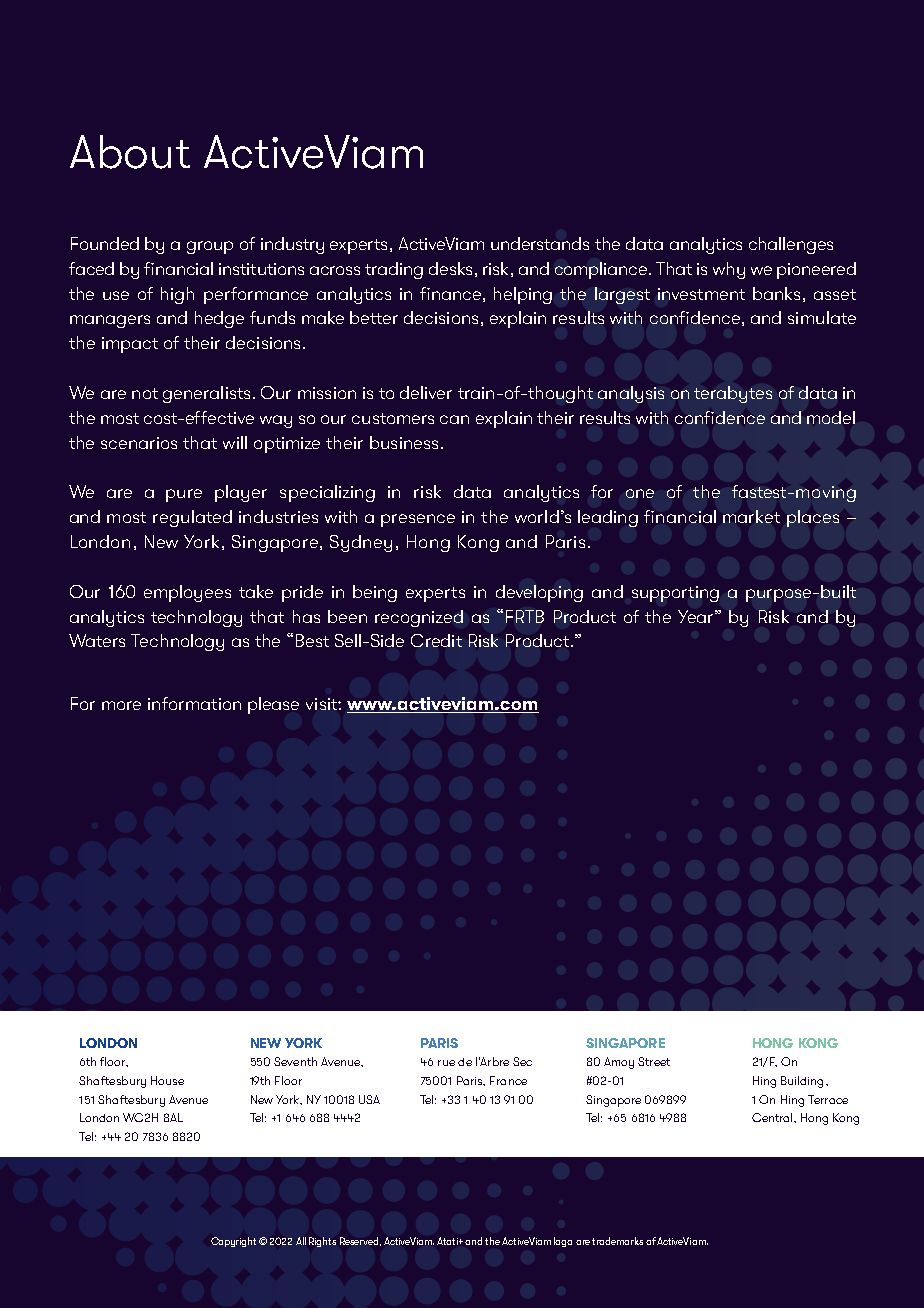 The width and height of the image is (924, 1308). What do you see at coordinates (540, 243) in the image?
I see `understands` at bounding box center [540, 243].
